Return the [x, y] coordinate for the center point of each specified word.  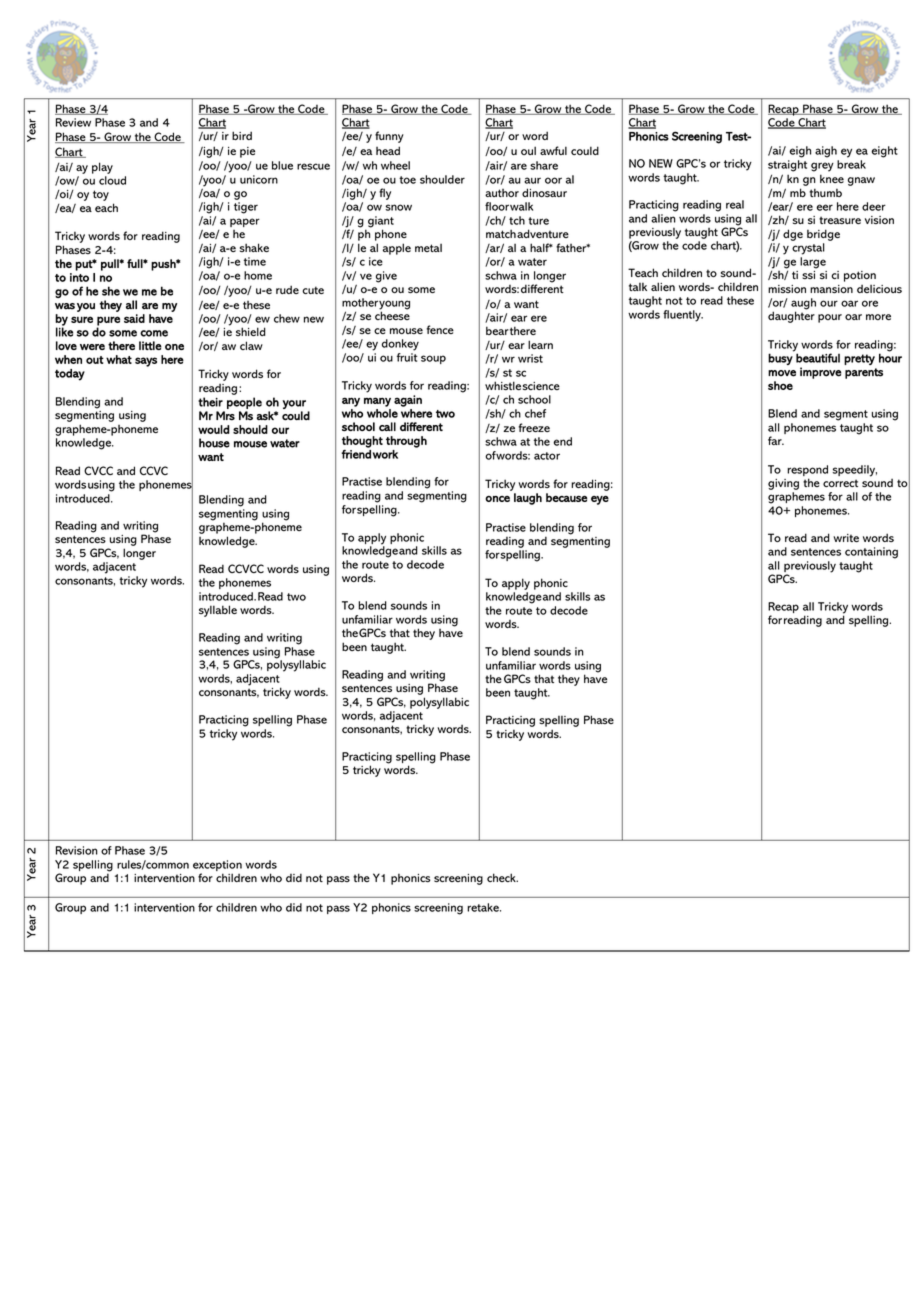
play [102, 168]
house [214, 443]
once [497, 499]
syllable [218, 611]
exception [217, 867]
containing [871, 553]
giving [783, 486]
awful [553, 150]
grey [822, 167]
